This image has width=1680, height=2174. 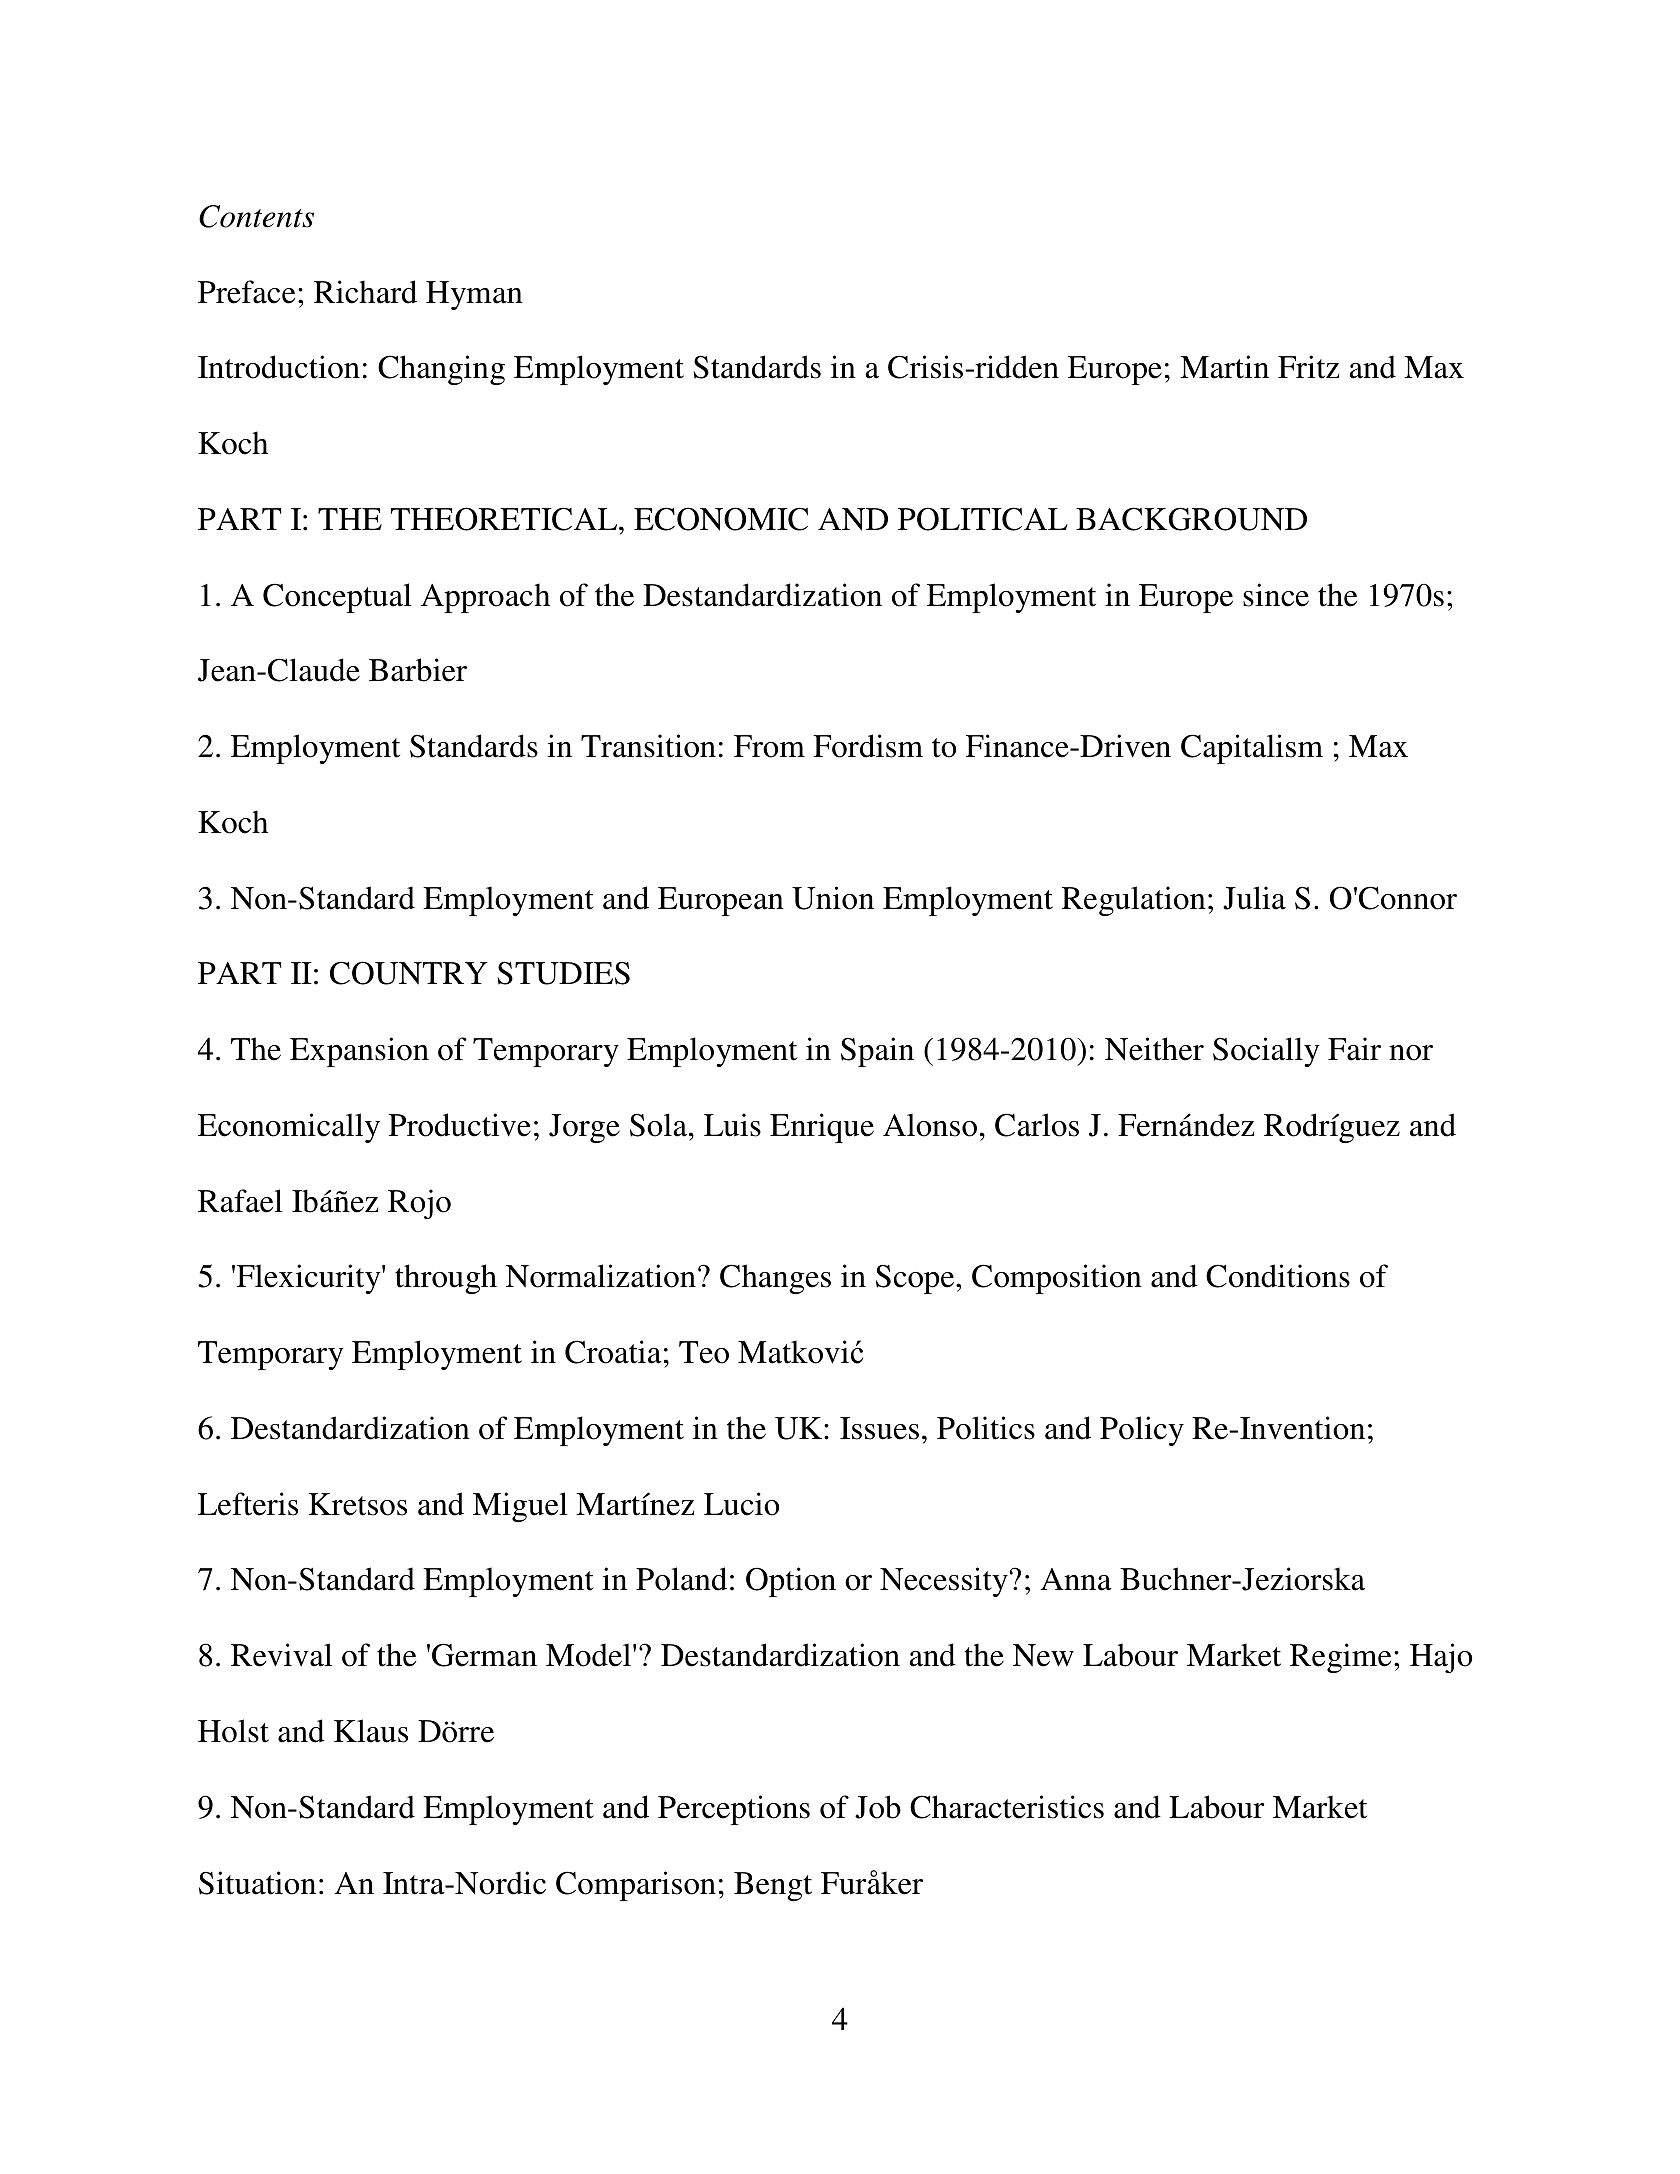 What do you see at coordinates (409, 973) in the image?
I see `COUNTRY` at bounding box center [409, 973].
